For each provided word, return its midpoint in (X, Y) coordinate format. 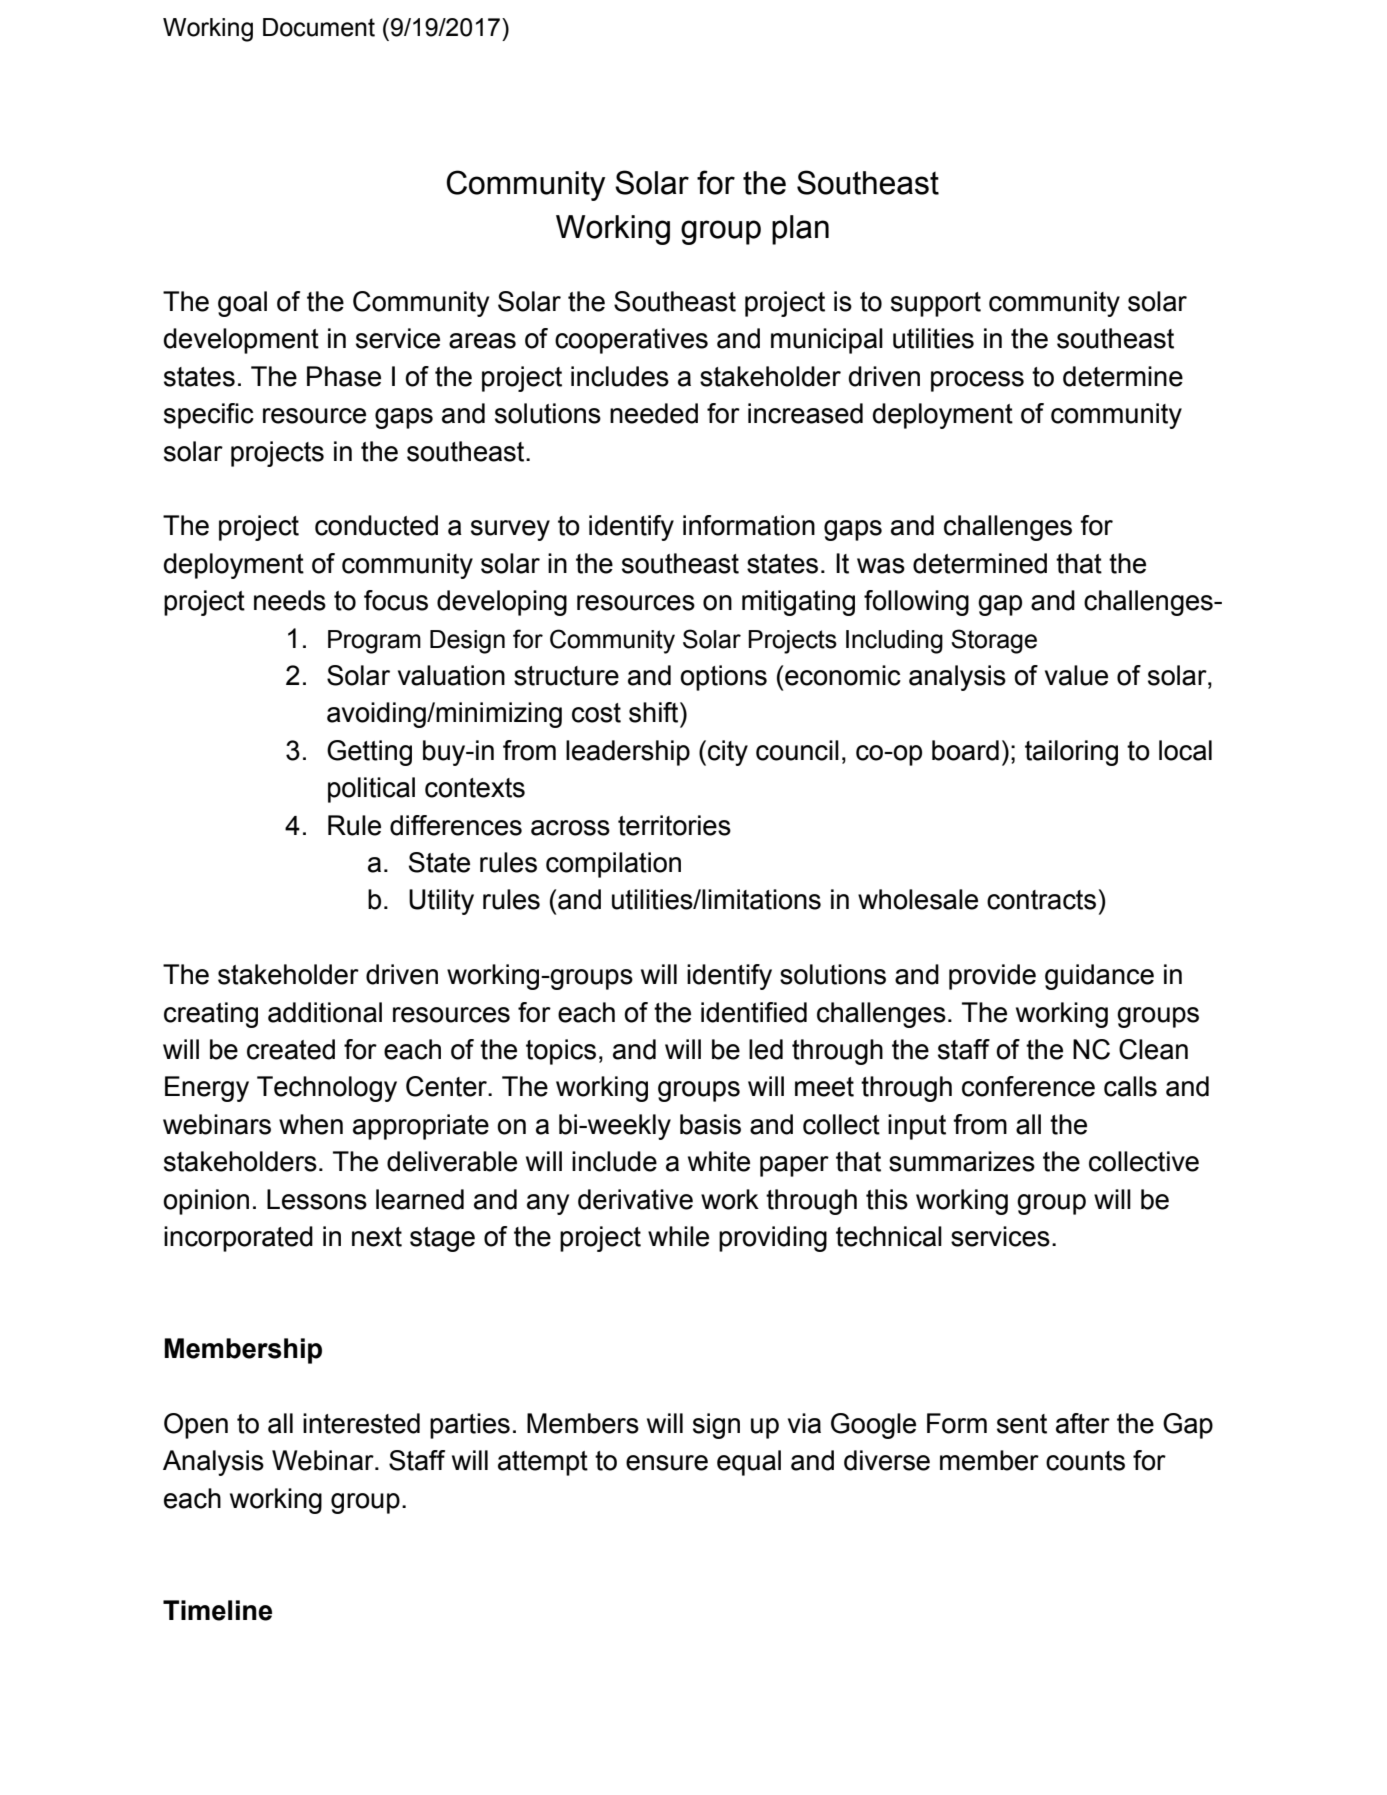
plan (800, 230)
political (371, 790)
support (936, 304)
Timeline (217, 1610)
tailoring (1071, 753)
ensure (667, 1463)
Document (319, 27)
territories (674, 825)
